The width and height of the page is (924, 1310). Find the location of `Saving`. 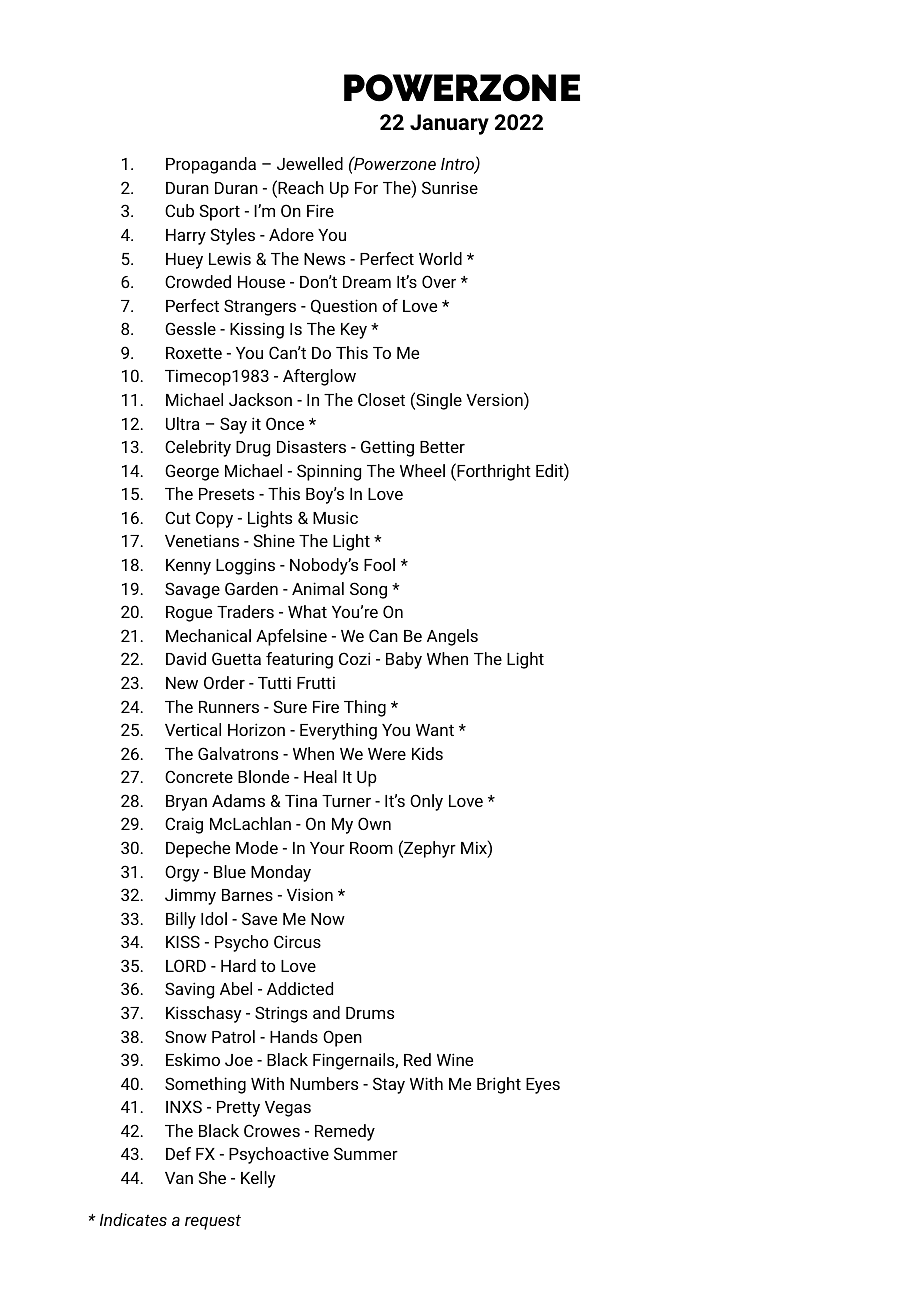

Saving is located at coordinates (189, 990).
